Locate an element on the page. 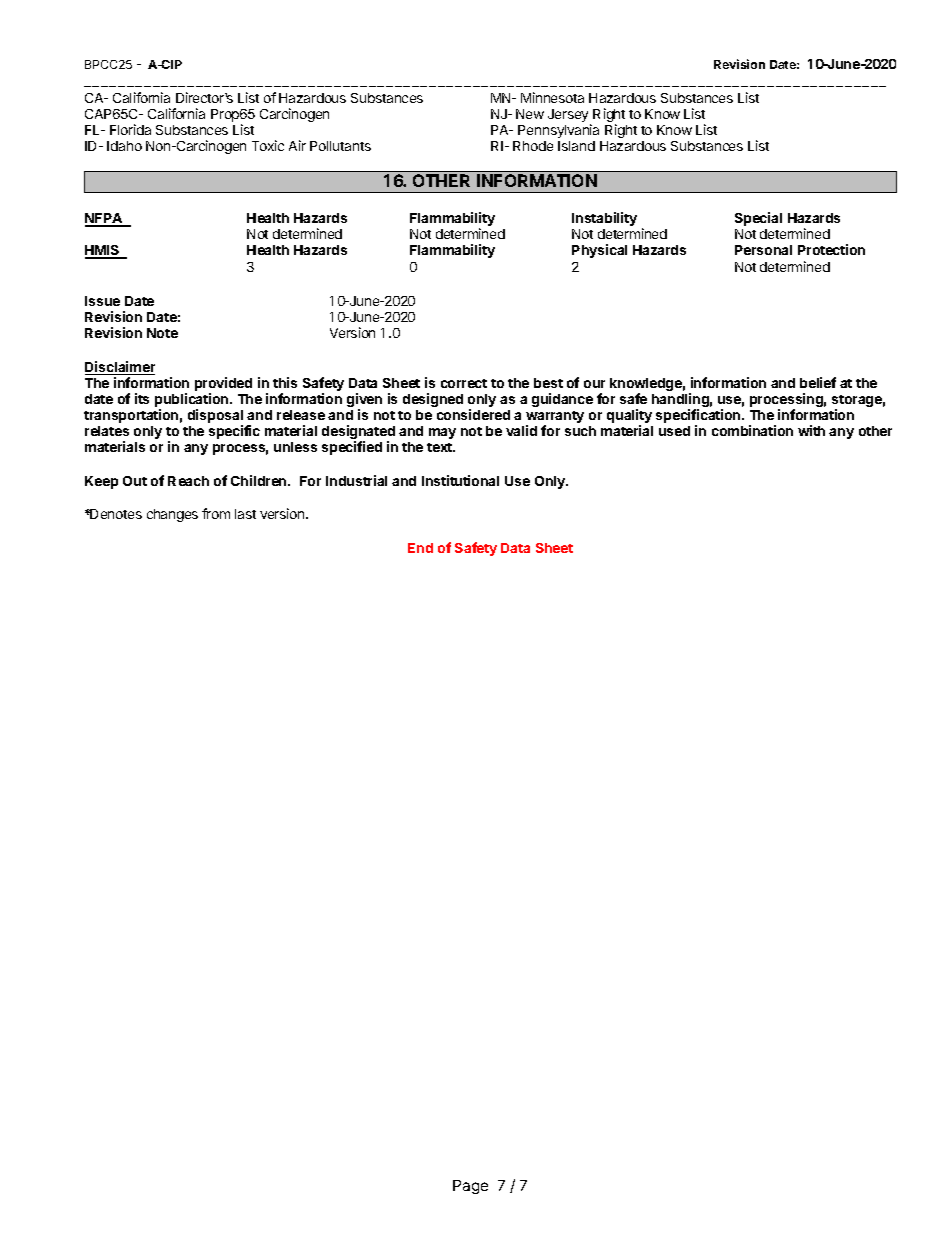  changes is located at coordinates (172, 515).
